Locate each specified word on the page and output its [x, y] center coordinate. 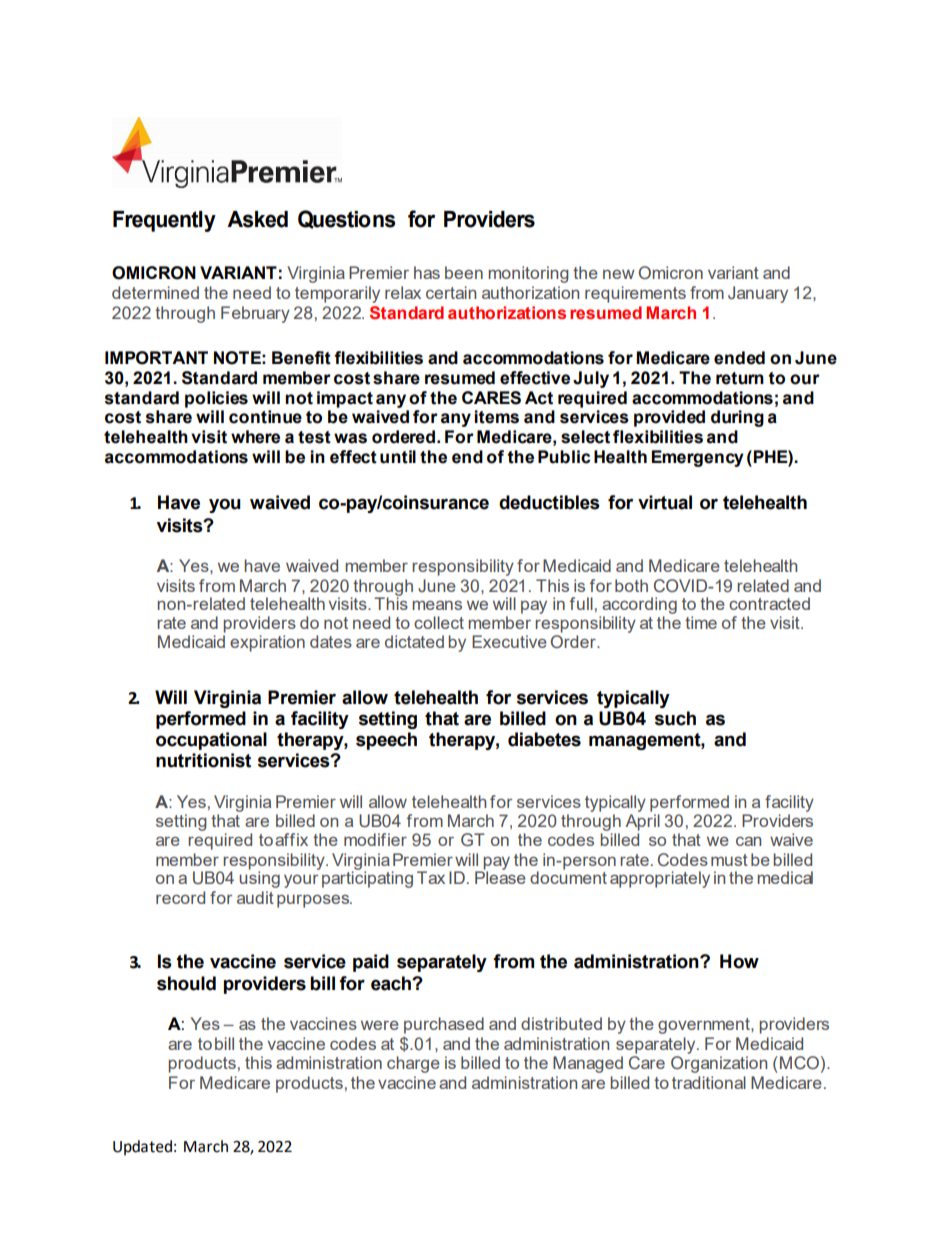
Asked [257, 219]
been [464, 272]
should [186, 983]
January [758, 294]
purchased [444, 1025]
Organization [719, 1063]
